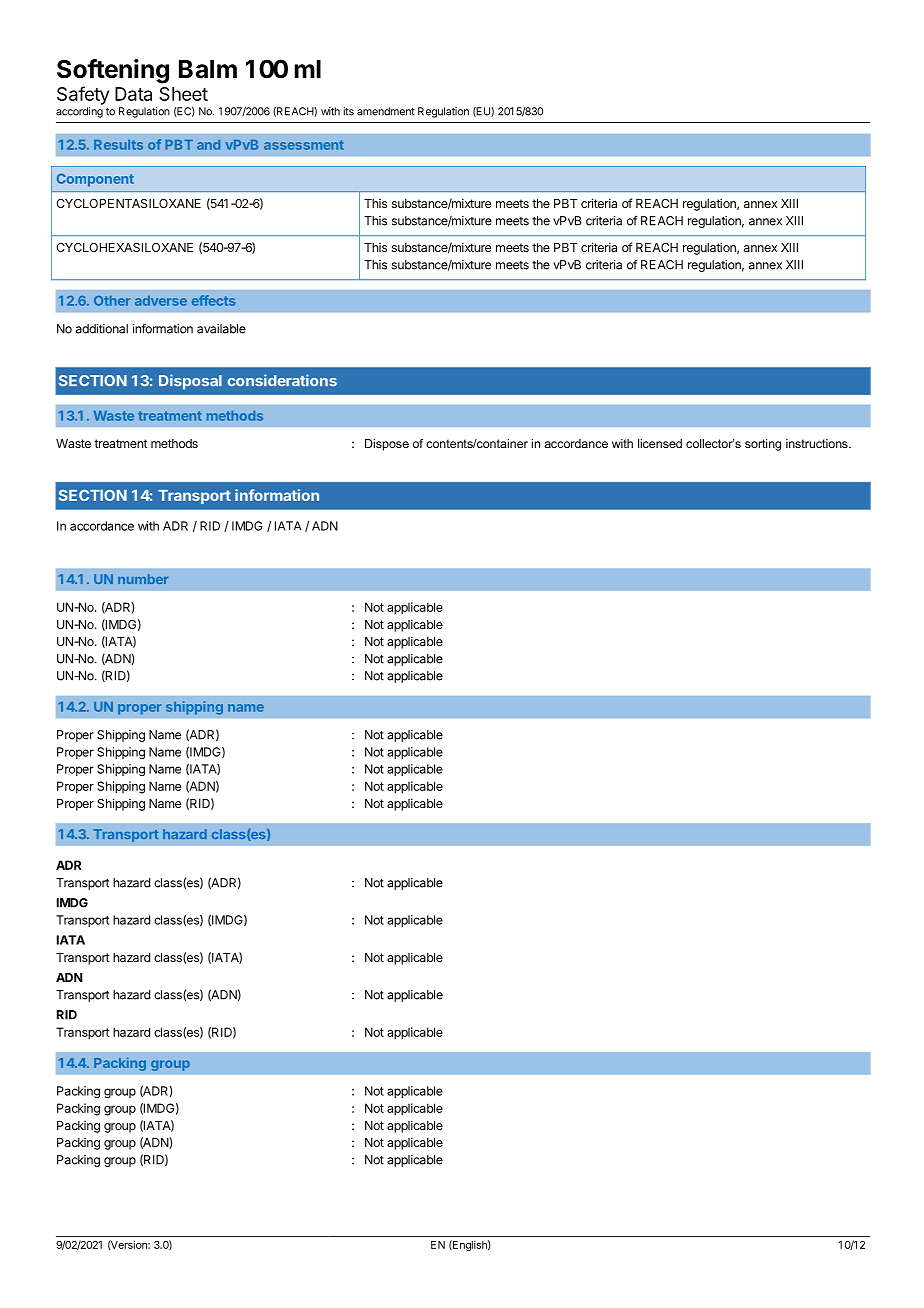  Describe the element at coordinates (221, 329) in the image. I see `available` at that location.
